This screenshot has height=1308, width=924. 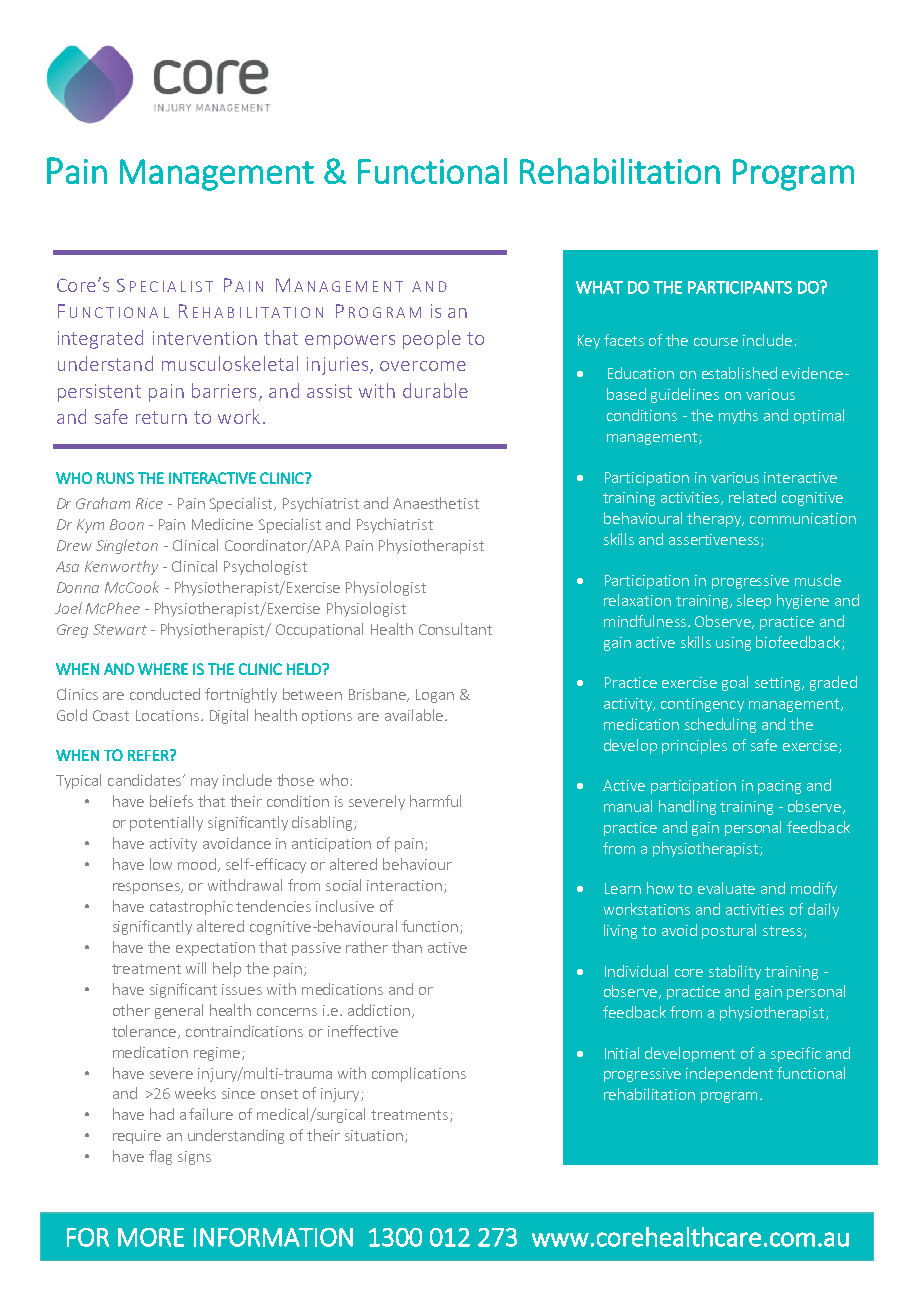 I want to click on MORE, so click(x=151, y=1237).
